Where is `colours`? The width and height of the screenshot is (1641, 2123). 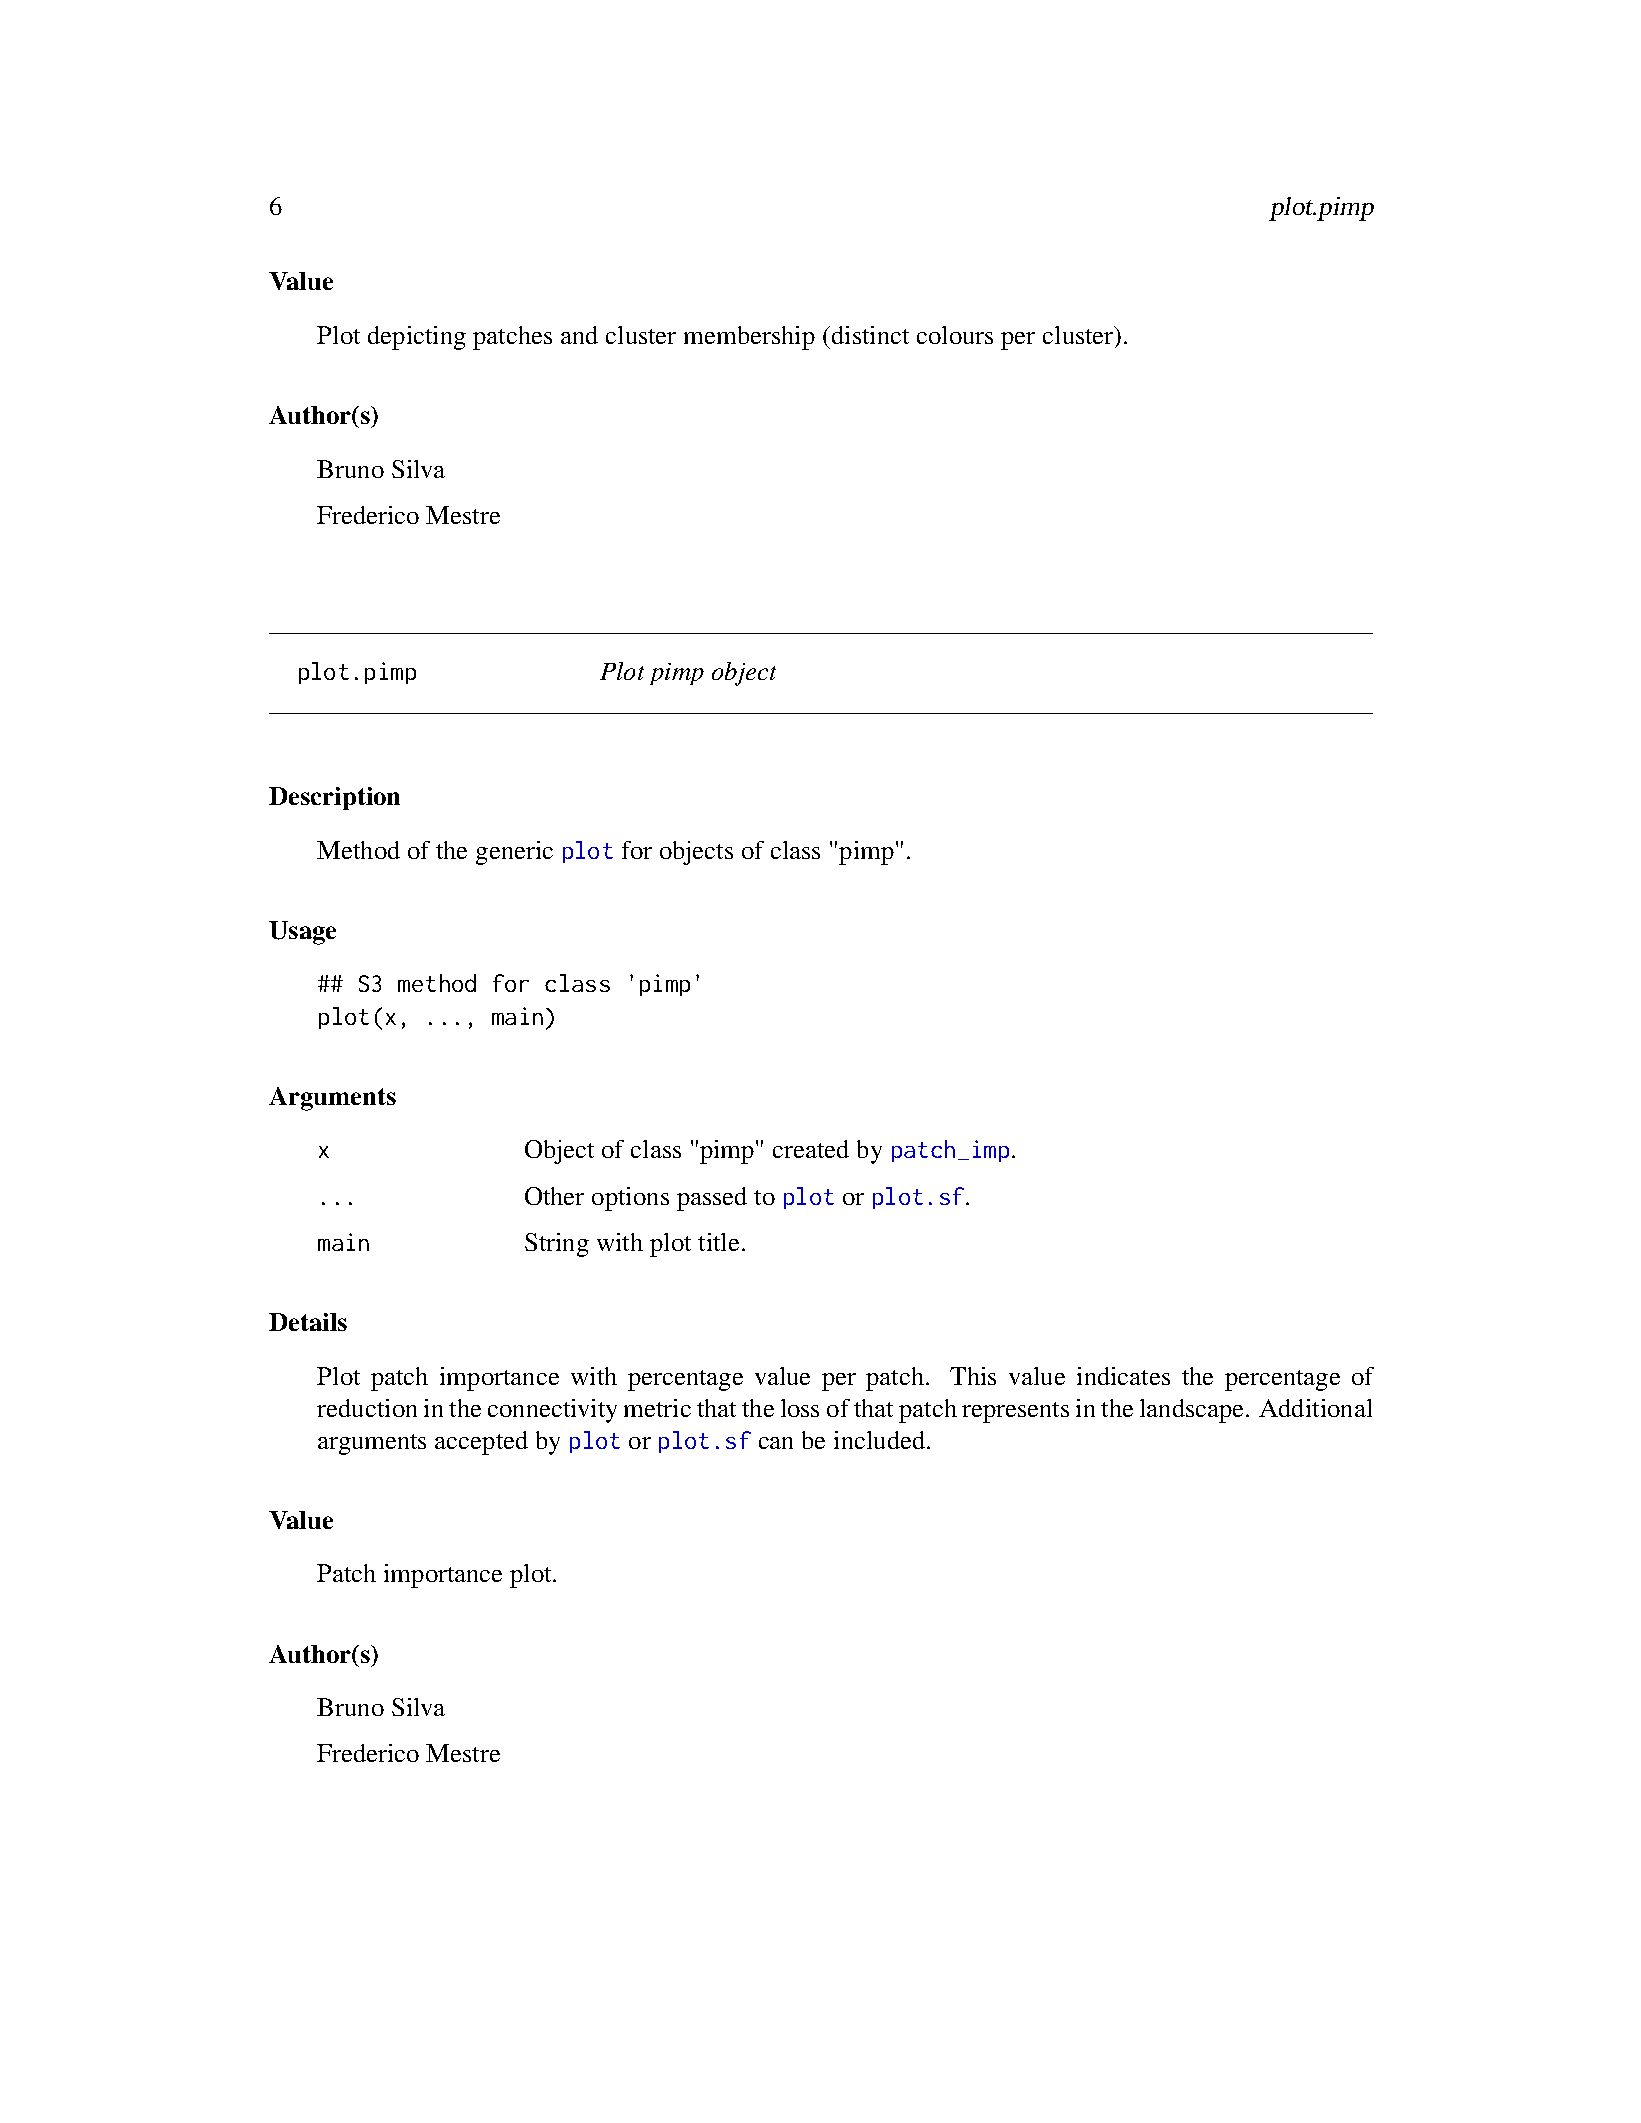
colours is located at coordinates (955, 335).
